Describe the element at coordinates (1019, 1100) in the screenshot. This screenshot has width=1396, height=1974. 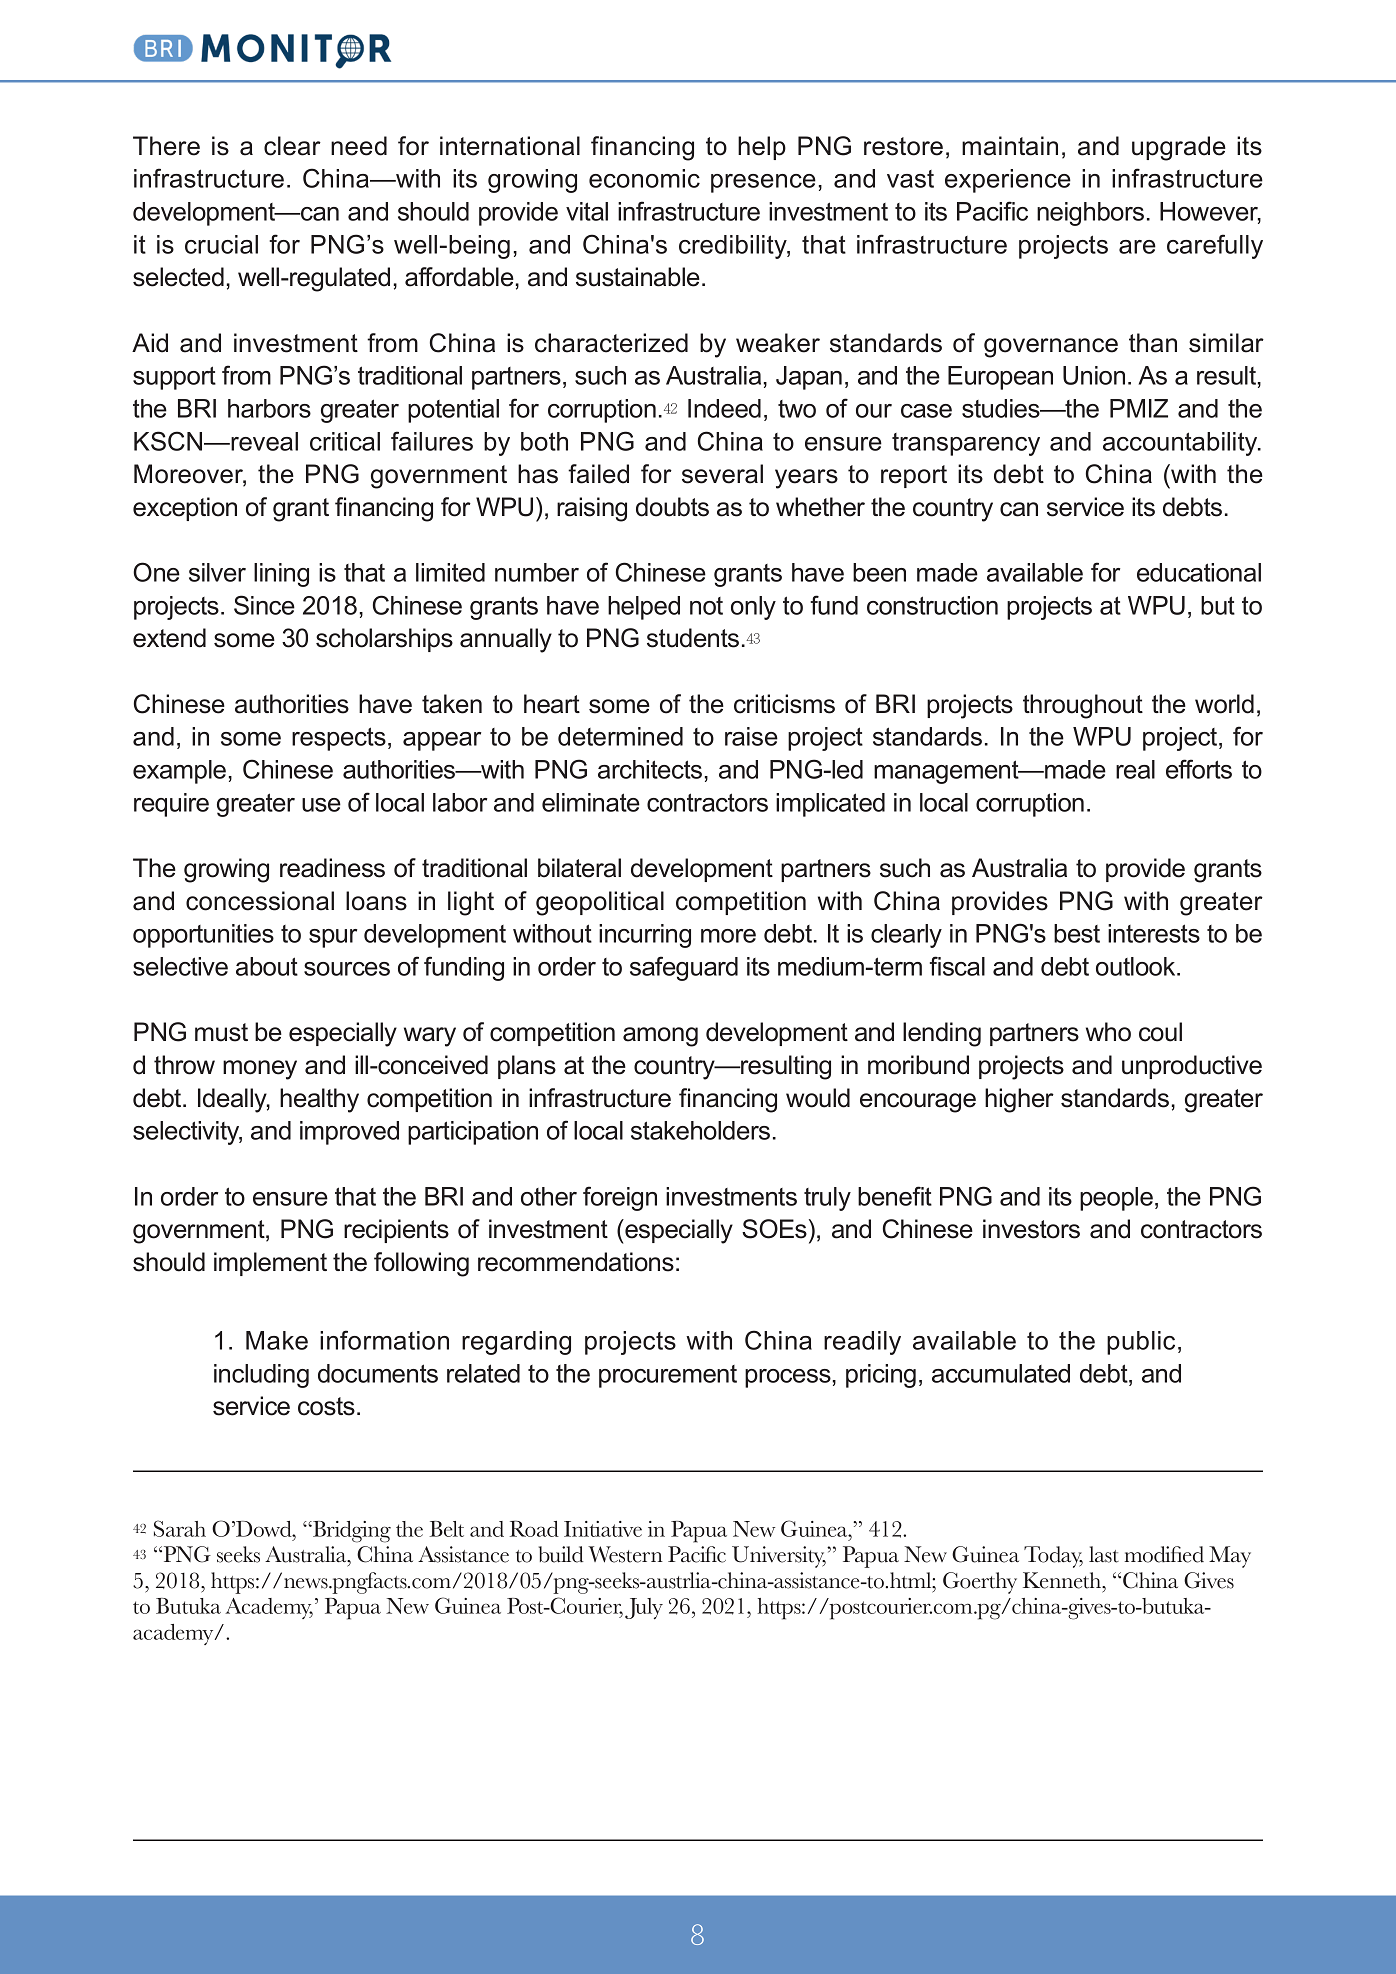
I see `higher` at that location.
